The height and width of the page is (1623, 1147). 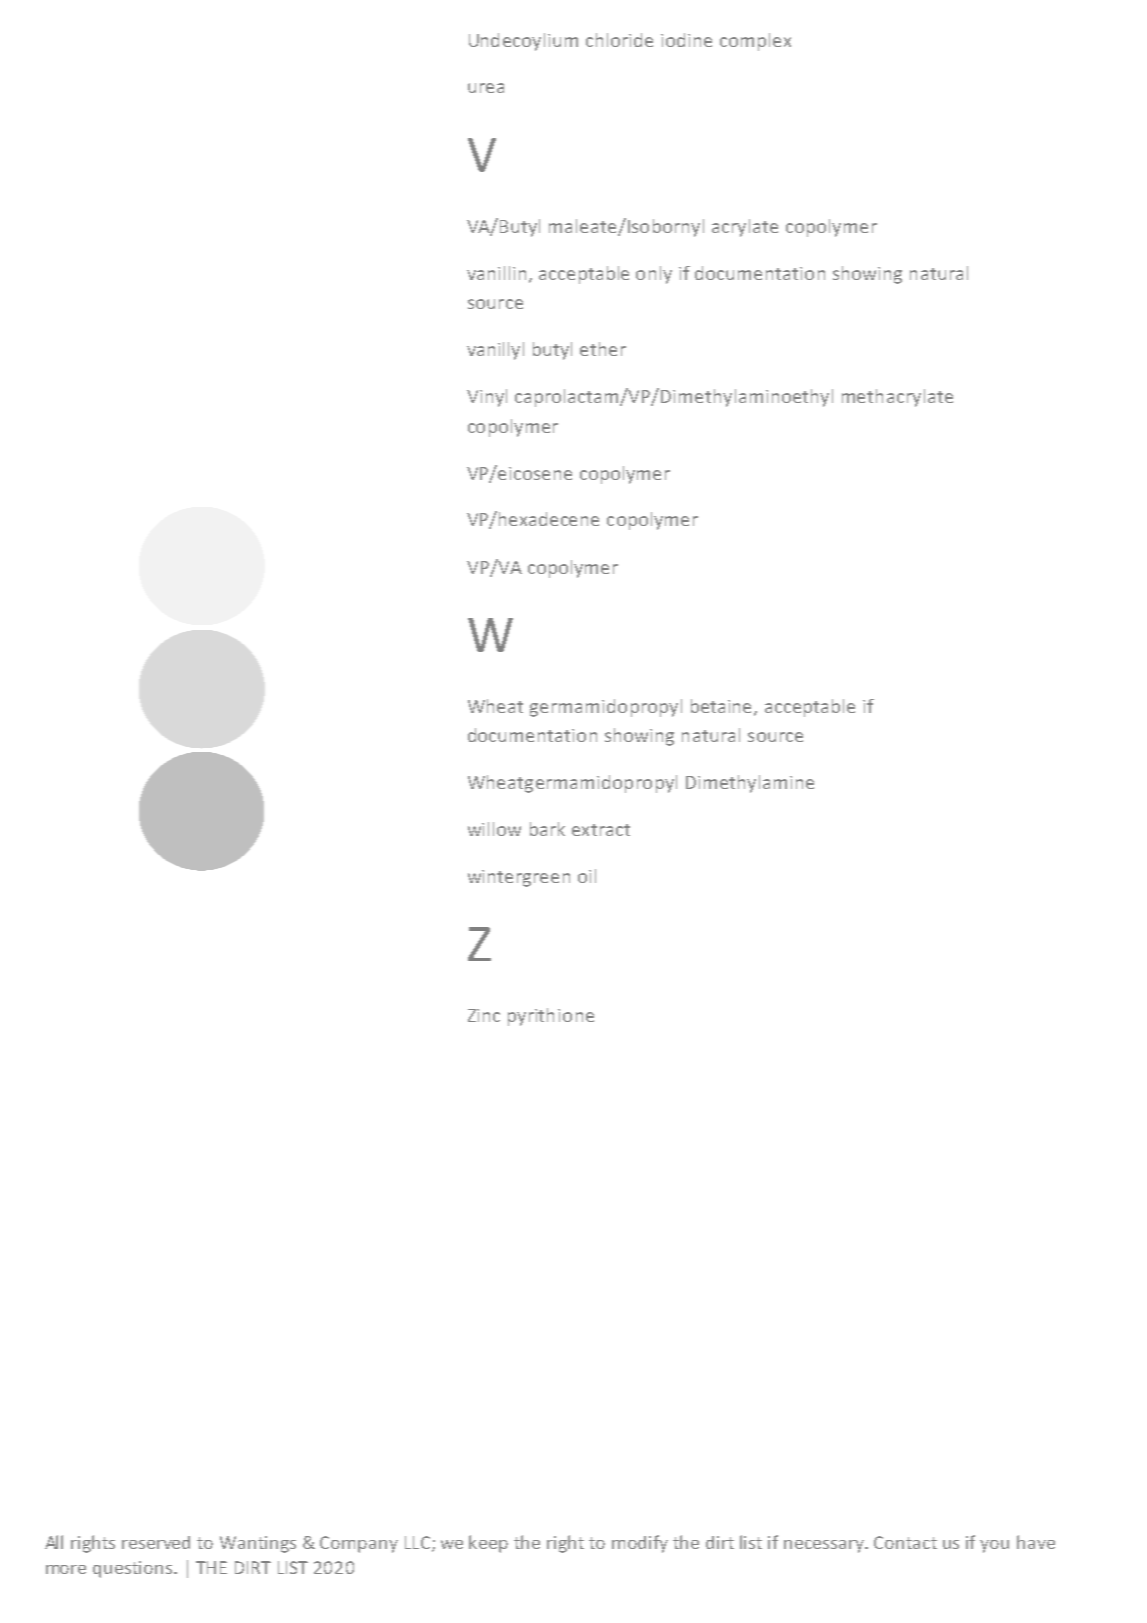 What do you see at coordinates (488, 1544) in the page?
I see `keep` at bounding box center [488, 1544].
